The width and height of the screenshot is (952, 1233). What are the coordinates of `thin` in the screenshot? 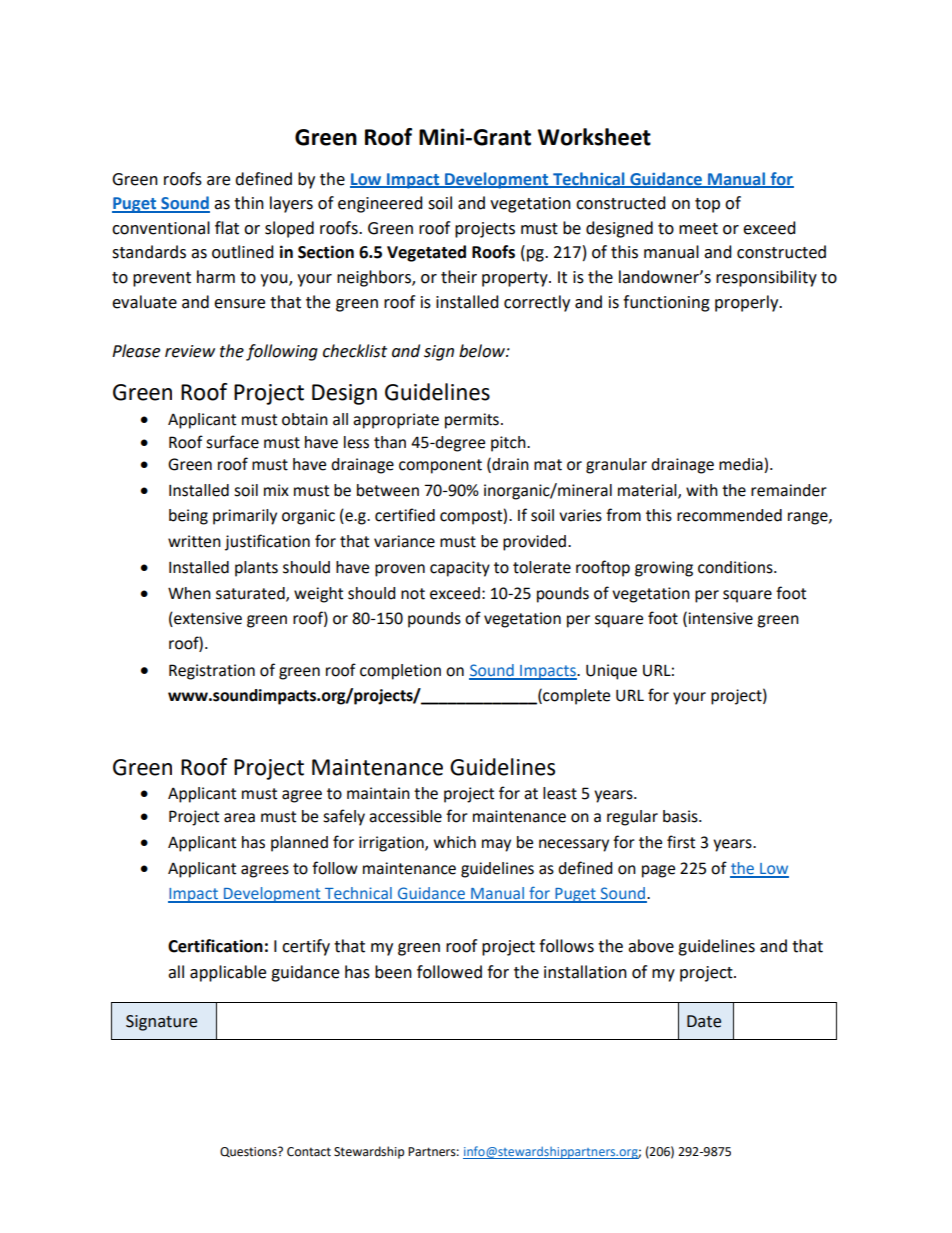 It's located at (249, 203).
